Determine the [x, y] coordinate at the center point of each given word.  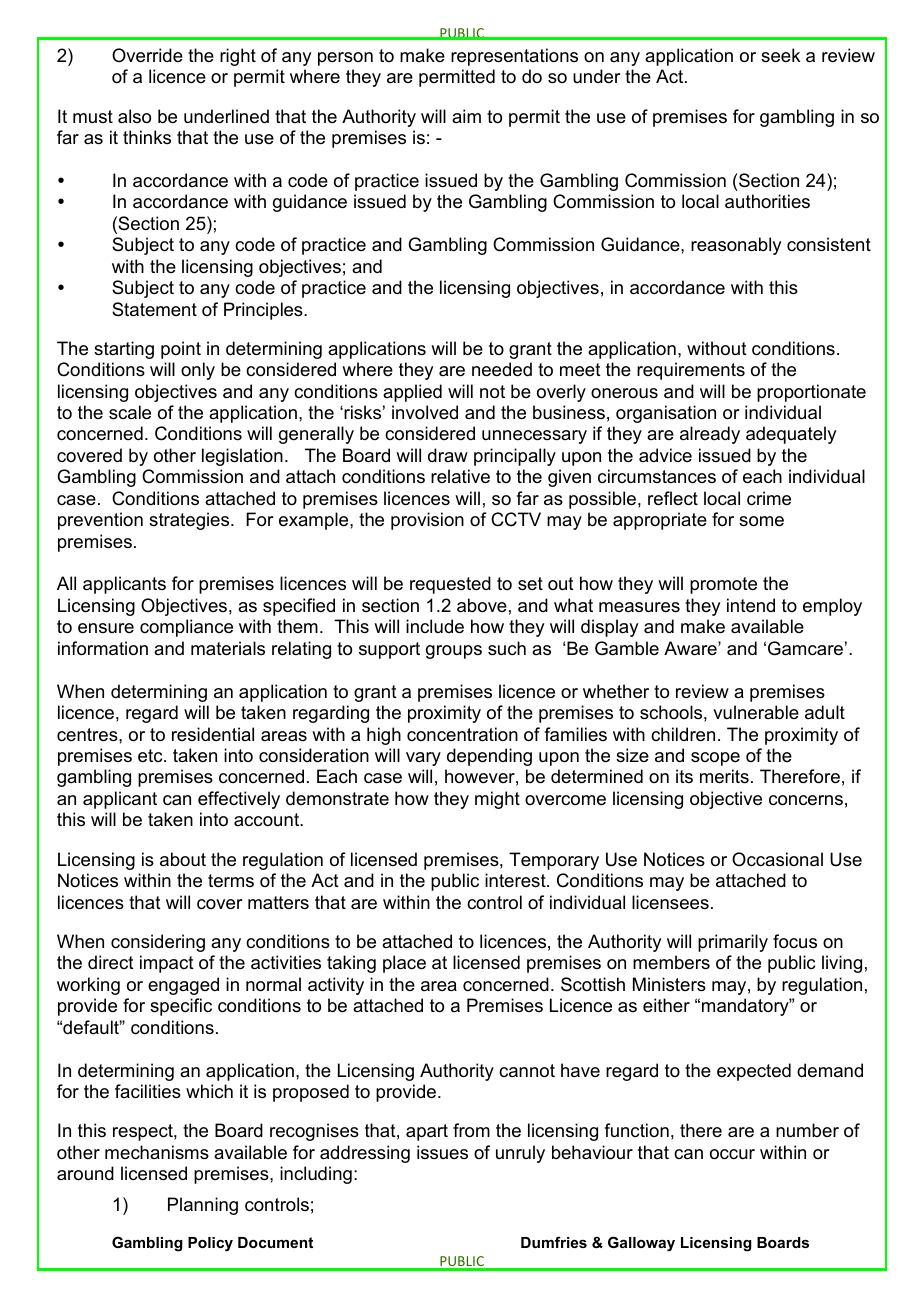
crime [769, 498]
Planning [203, 1206]
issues [442, 1152]
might [497, 800]
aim [466, 116]
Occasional [777, 859]
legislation [242, 457]
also [134, 116]
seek [780, 55]
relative [460, 476]
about [183, 859]
